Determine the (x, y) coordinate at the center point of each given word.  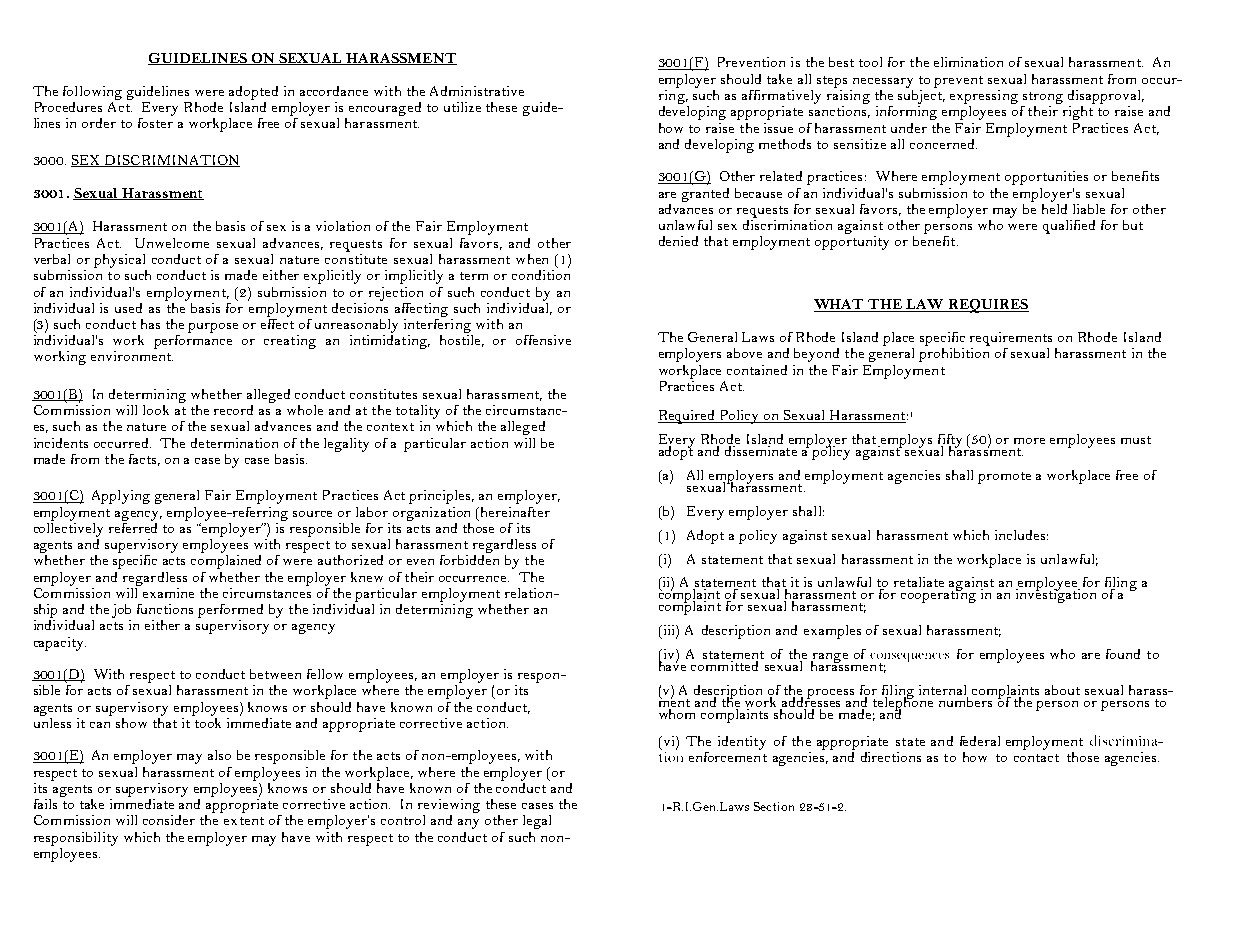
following (92, 93)
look (156, 410)
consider (169, 820)
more (1029, 441)
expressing (984, 97)
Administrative (477, 91)
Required (688, 417)
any (468, 824)
